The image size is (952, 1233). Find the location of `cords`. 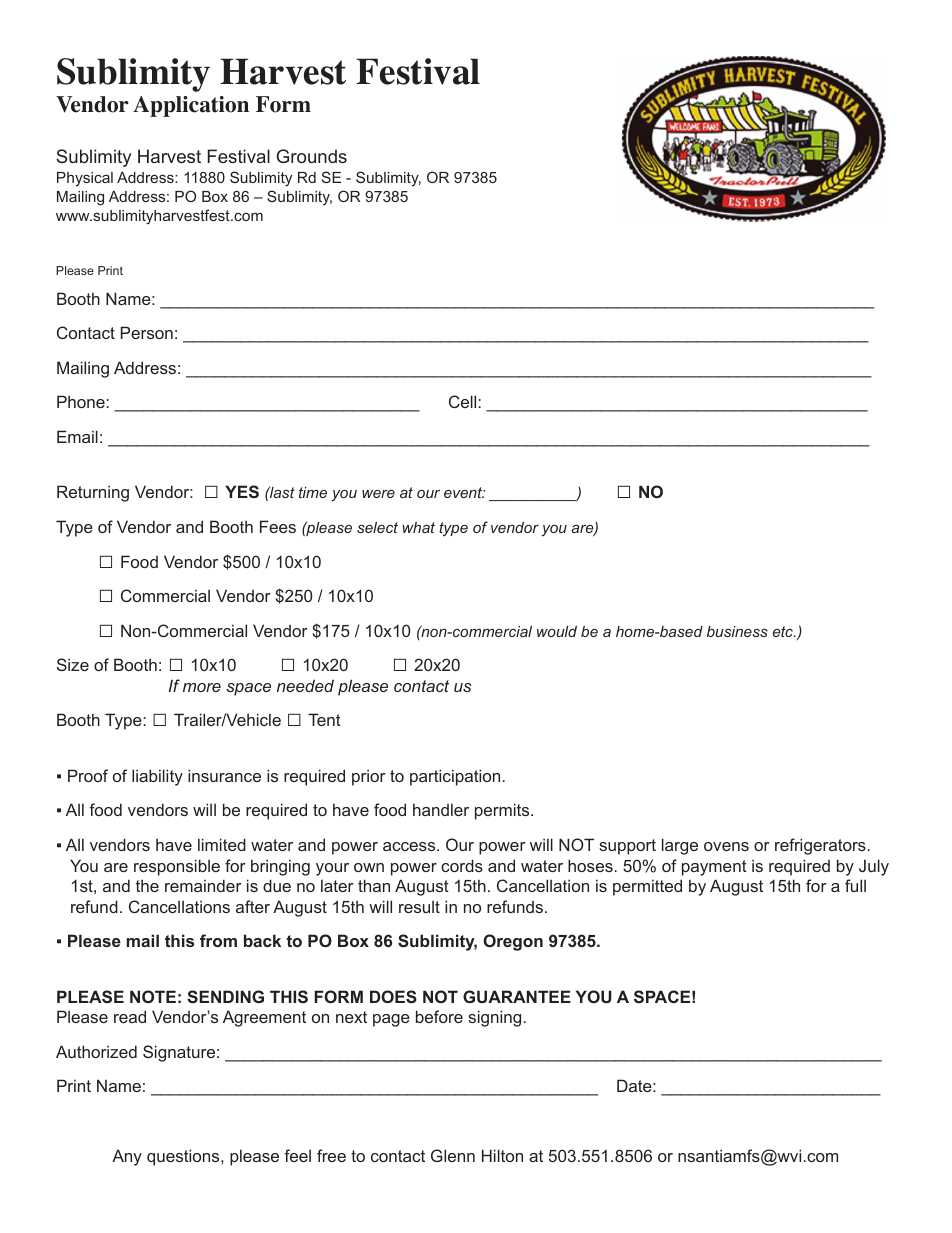

cords is located at coordinates (462, 865).
